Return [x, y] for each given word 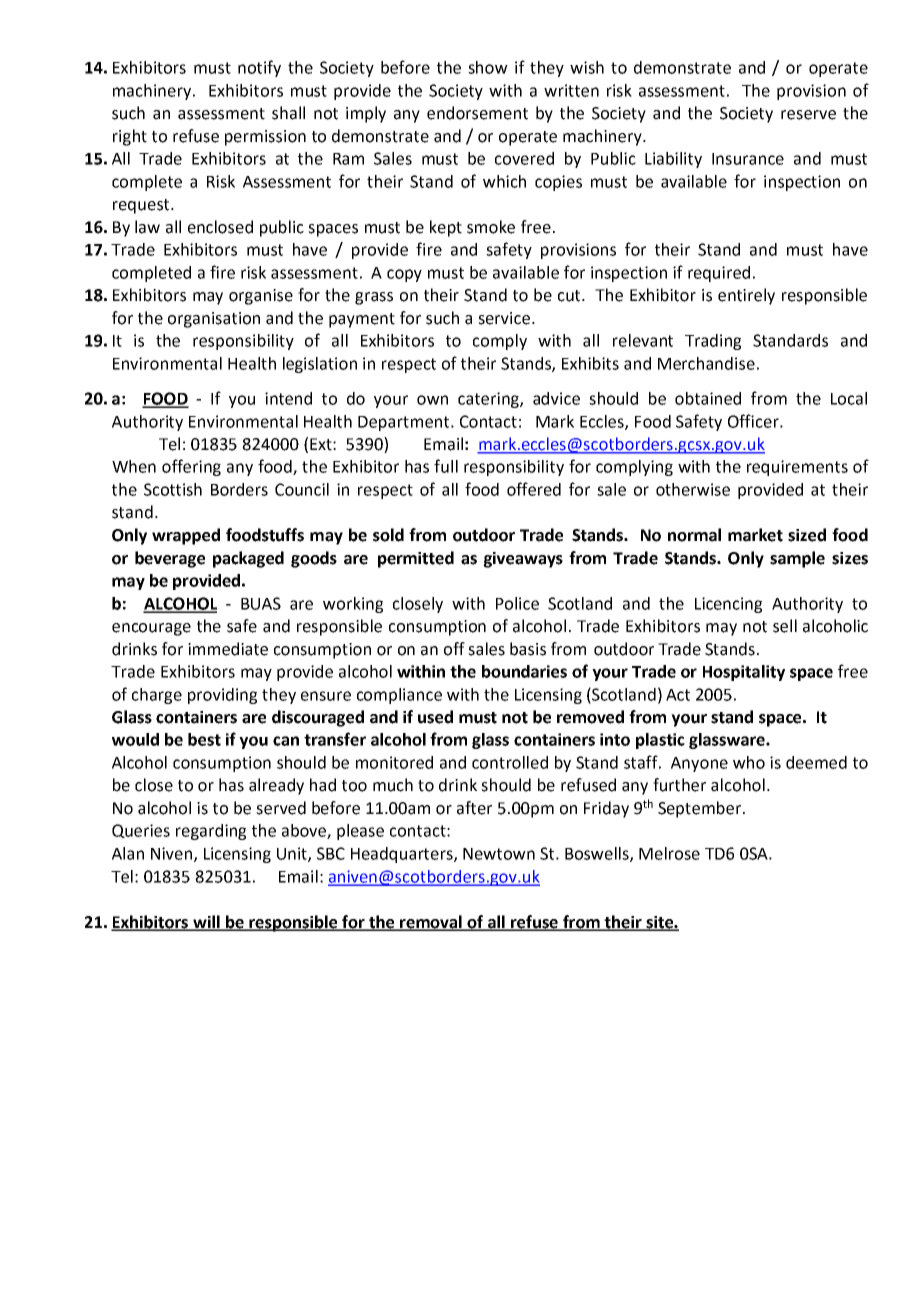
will [206, 922]
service [504, 318]
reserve [808, 115]
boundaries [524, 671]
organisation [214, 320]
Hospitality [744, 673]
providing [222, 696]
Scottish [173, 489]
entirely [746, 296]
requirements [797, 468]
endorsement [477, 113]
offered [534, 489]
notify [259, 68]
